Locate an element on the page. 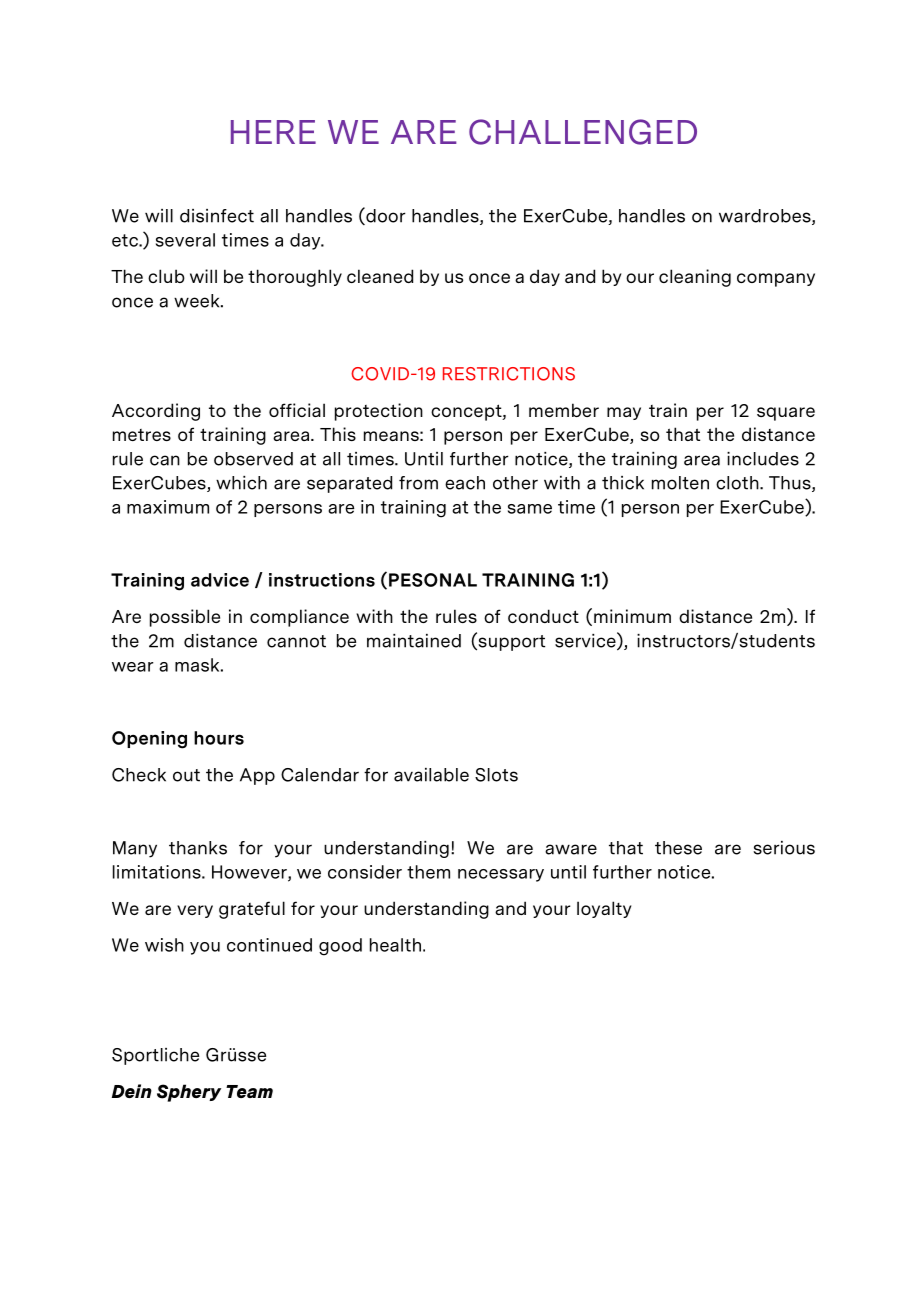  maintained is located at coordinates (414, 641).
